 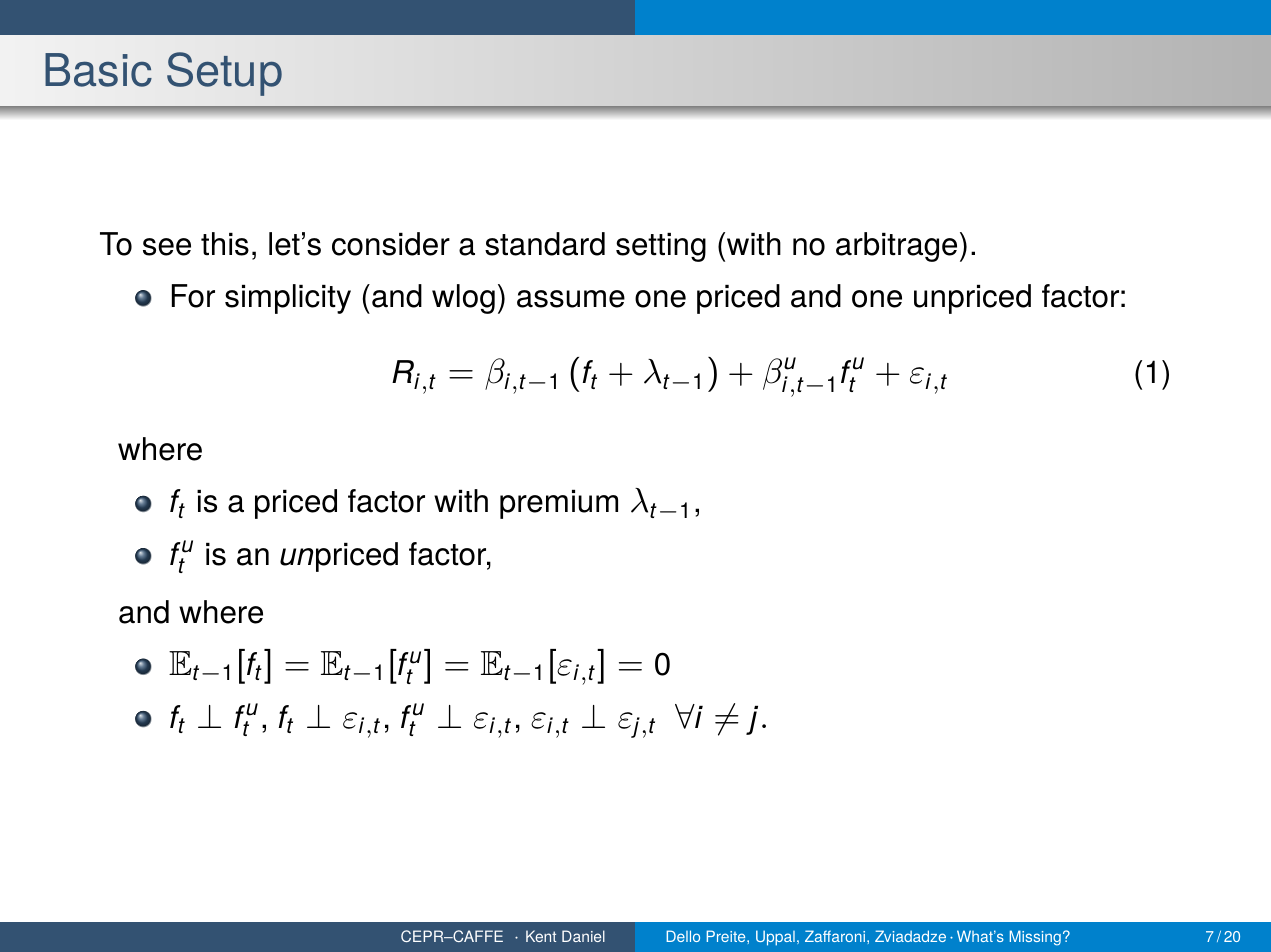 What do you see at coordinates (661, 247) in the screenshot?
I see `setting` at bounding box center [661, 247].
